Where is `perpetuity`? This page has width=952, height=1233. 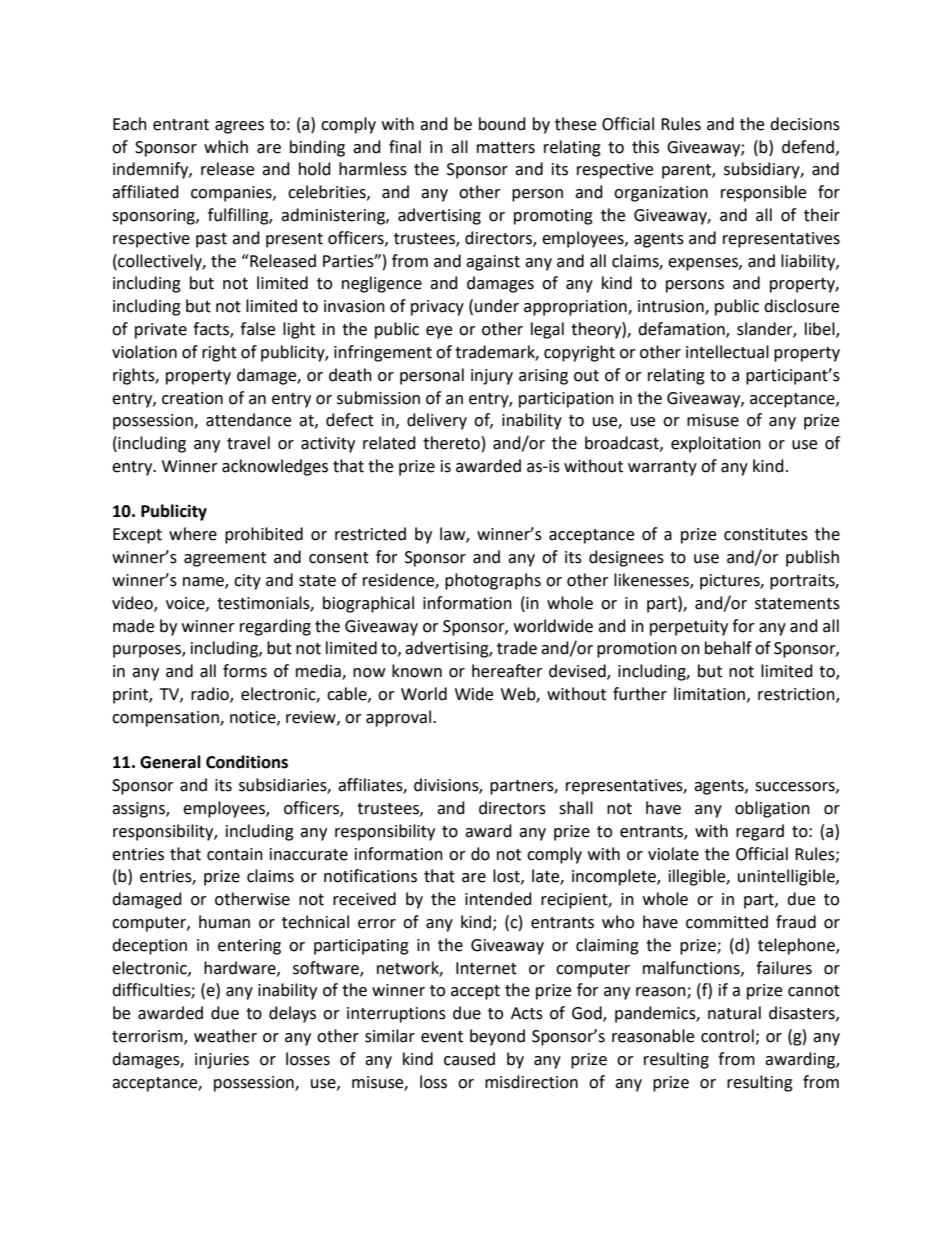
perpetuity is located at coordinates (689, 628).
